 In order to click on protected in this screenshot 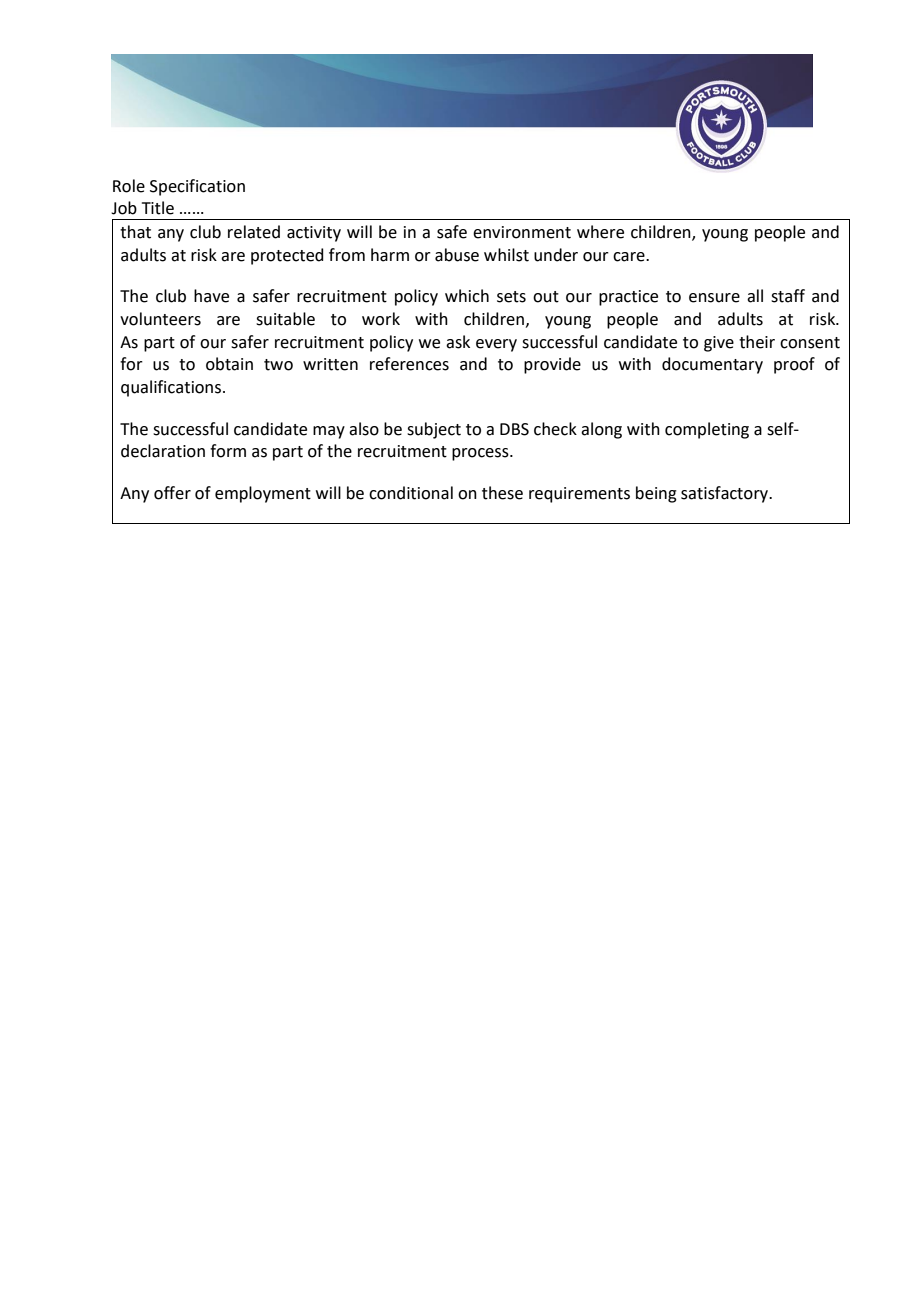, I will do `click(287, 256)`.
